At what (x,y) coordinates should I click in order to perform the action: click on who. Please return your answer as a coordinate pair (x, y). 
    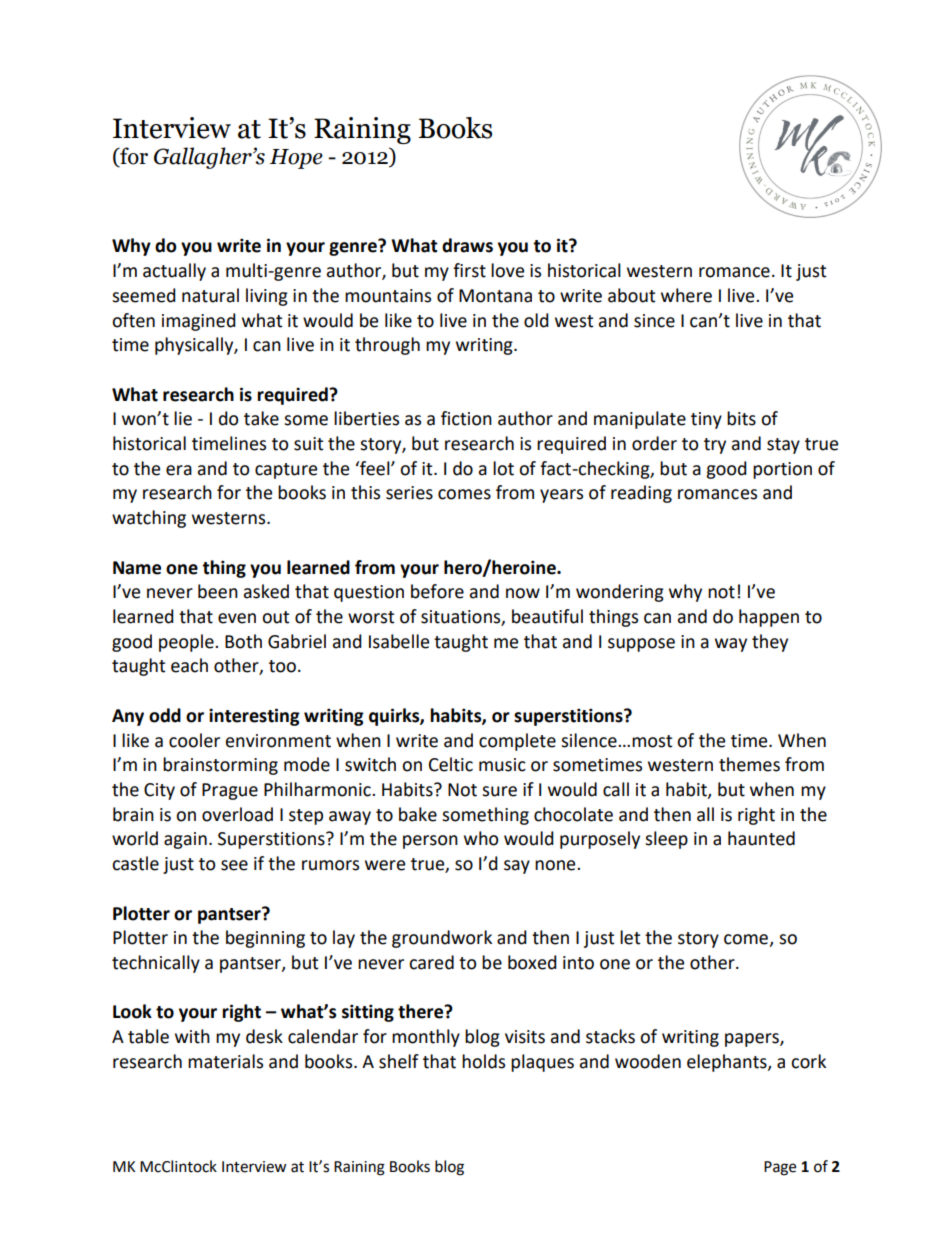
    Looking at the image, I should click on (481, 838).
